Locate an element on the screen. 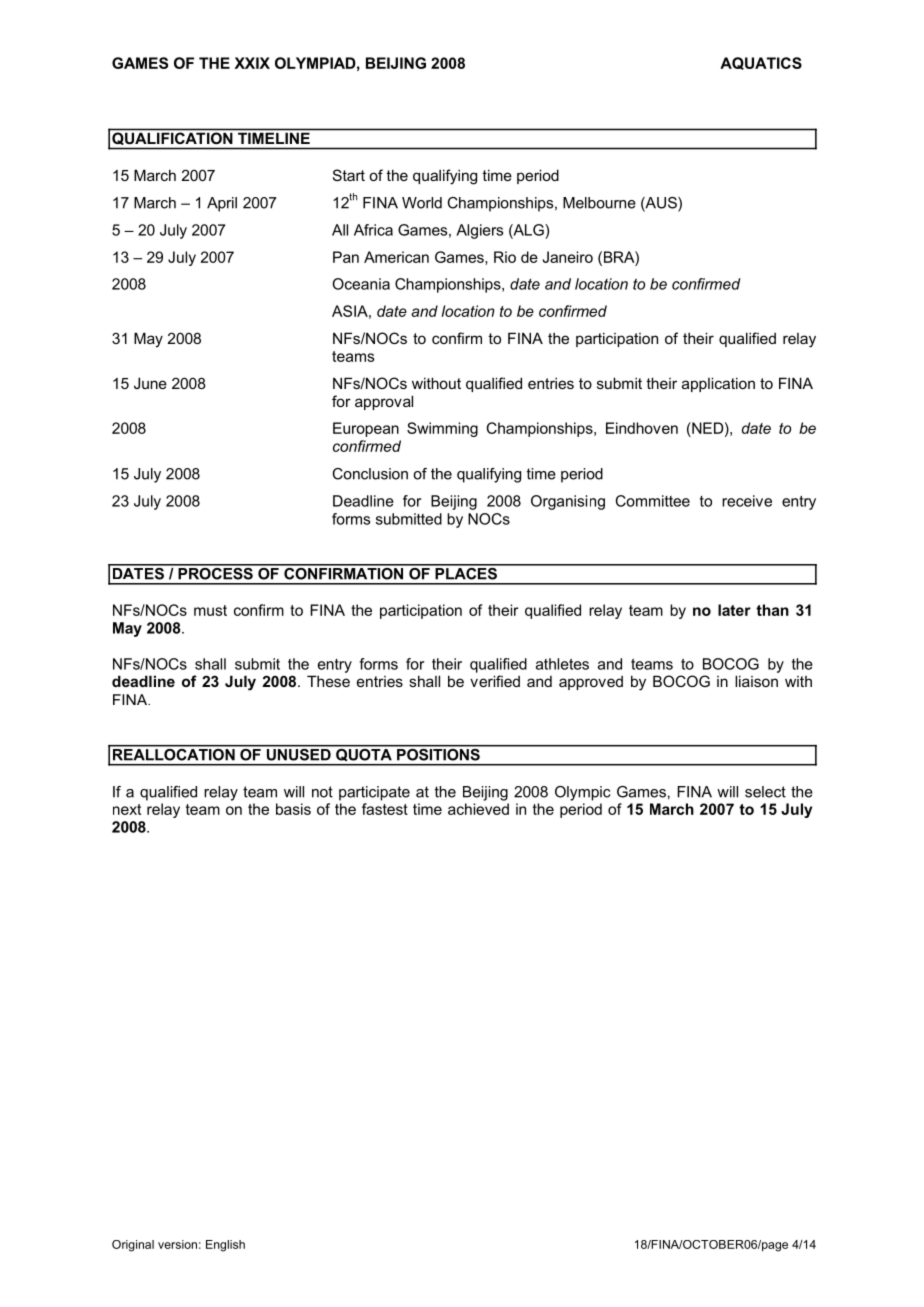 The width and height of the screenshot is (924, 1307). later is located at coordinates (734, 610).
